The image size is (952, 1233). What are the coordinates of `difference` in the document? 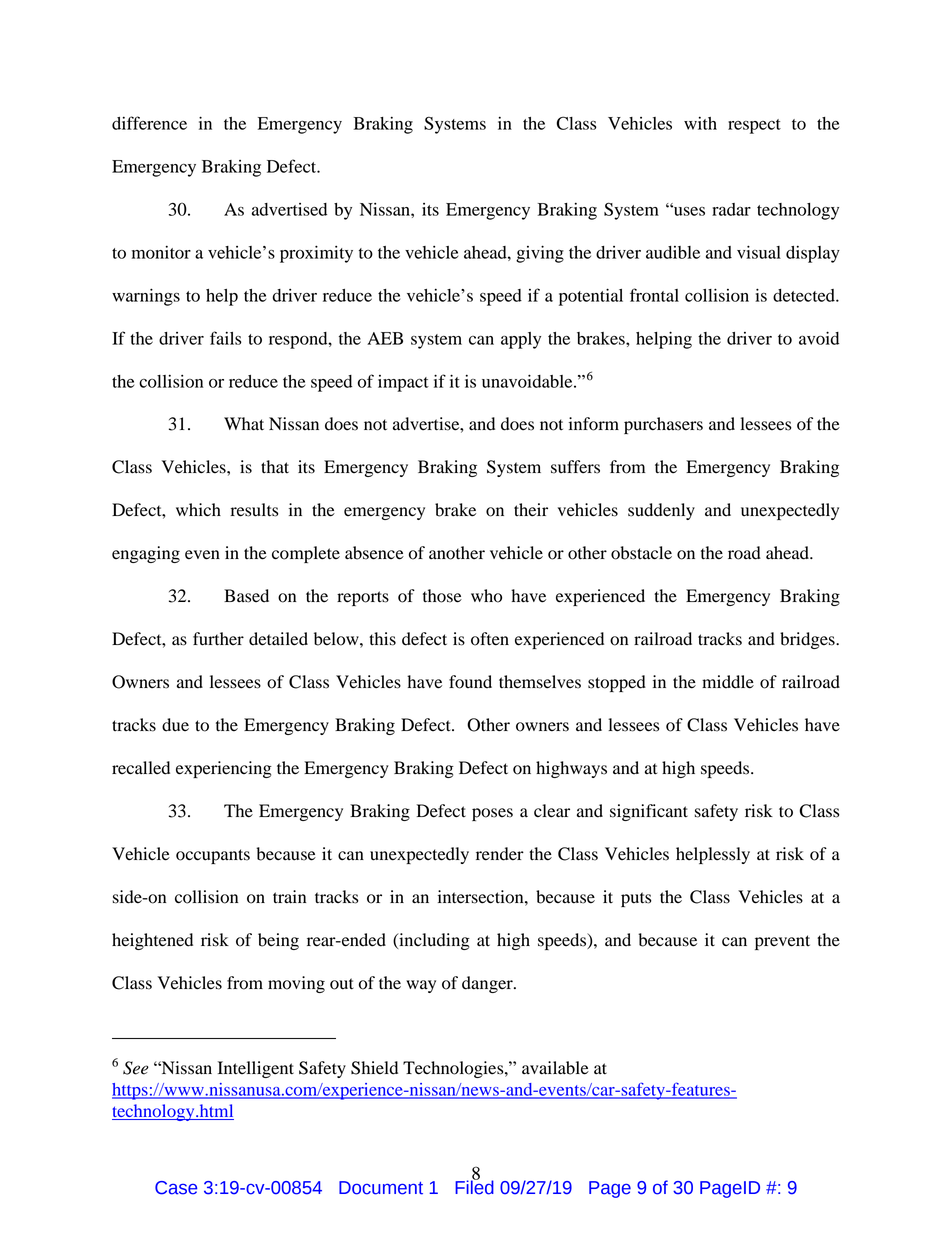 It's located at (149, 123).
